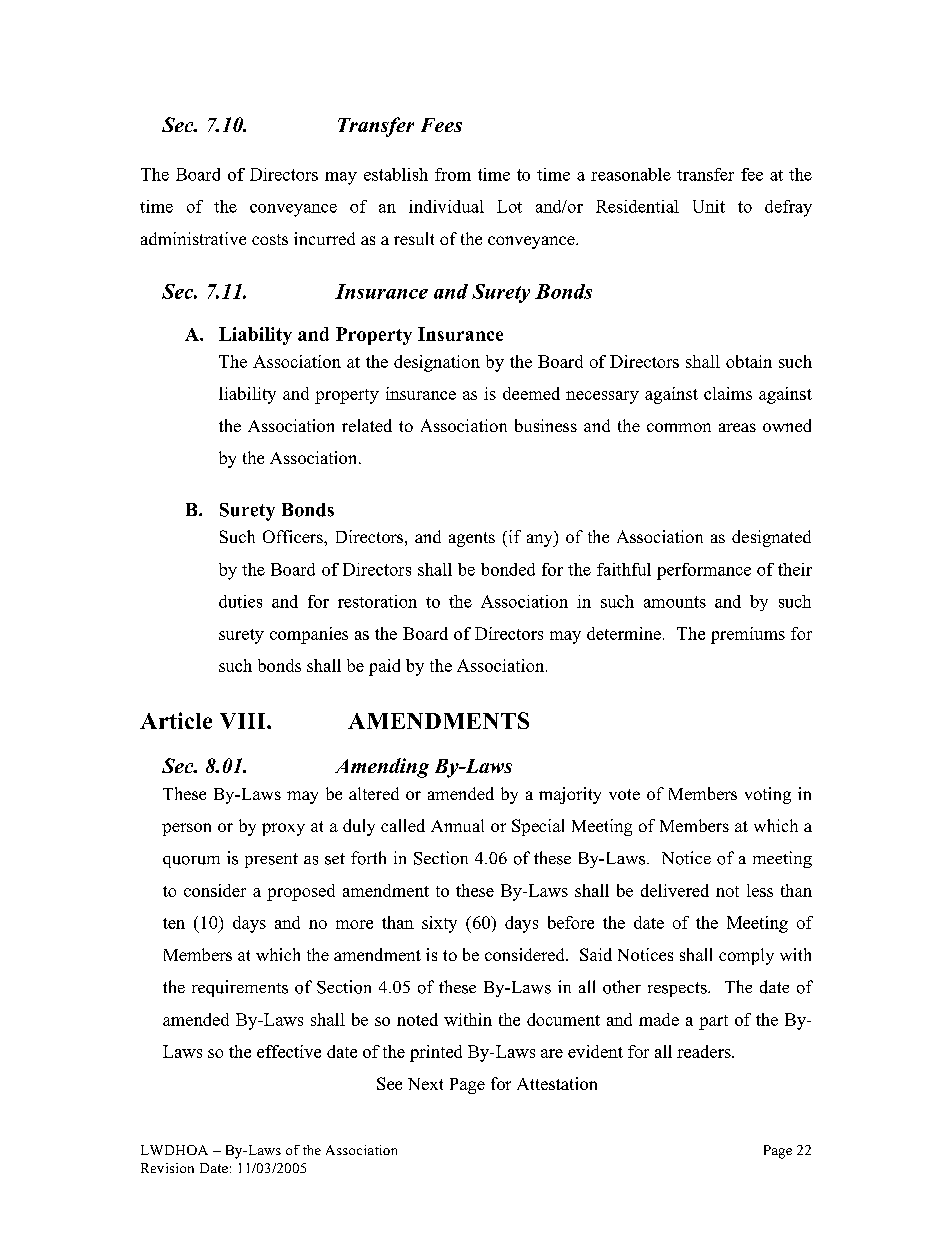 The height and width of the screenshot is (1233, 952). What do you see at coordinates (768, 795) in the screenshot?
I see `voting` at bounding box center [768, 795].
